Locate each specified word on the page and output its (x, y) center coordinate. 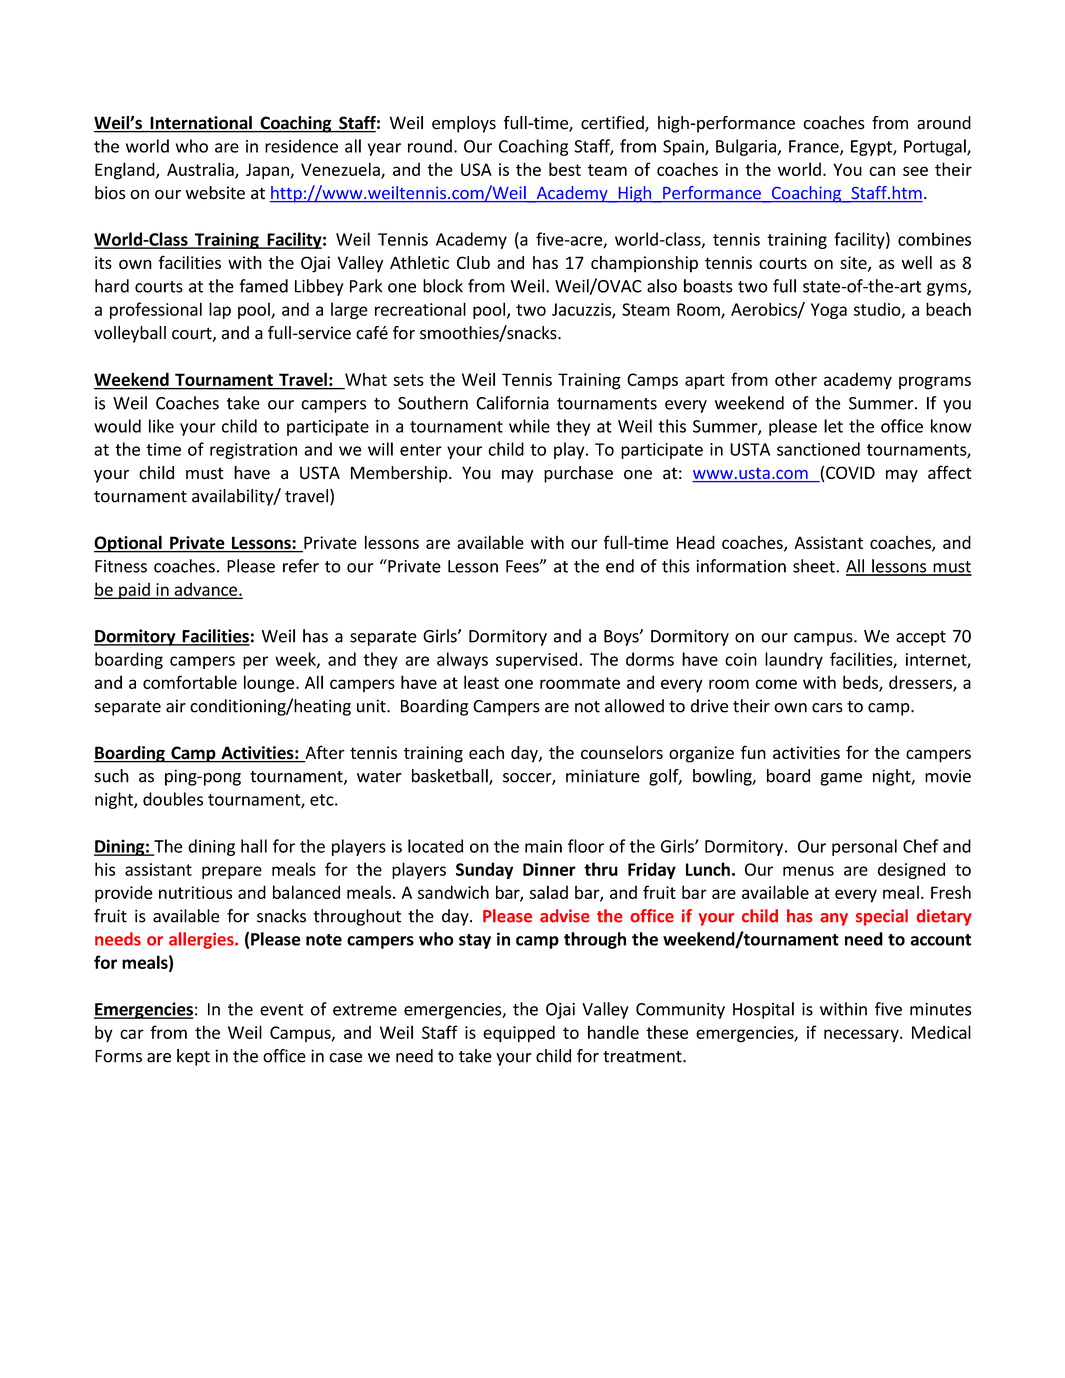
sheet (815, 566)
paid (134, 590)
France (815, 147)
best (565, 169)
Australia (201, 170)
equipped (519, 1034)
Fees (523, 566)
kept (193, 1057)
